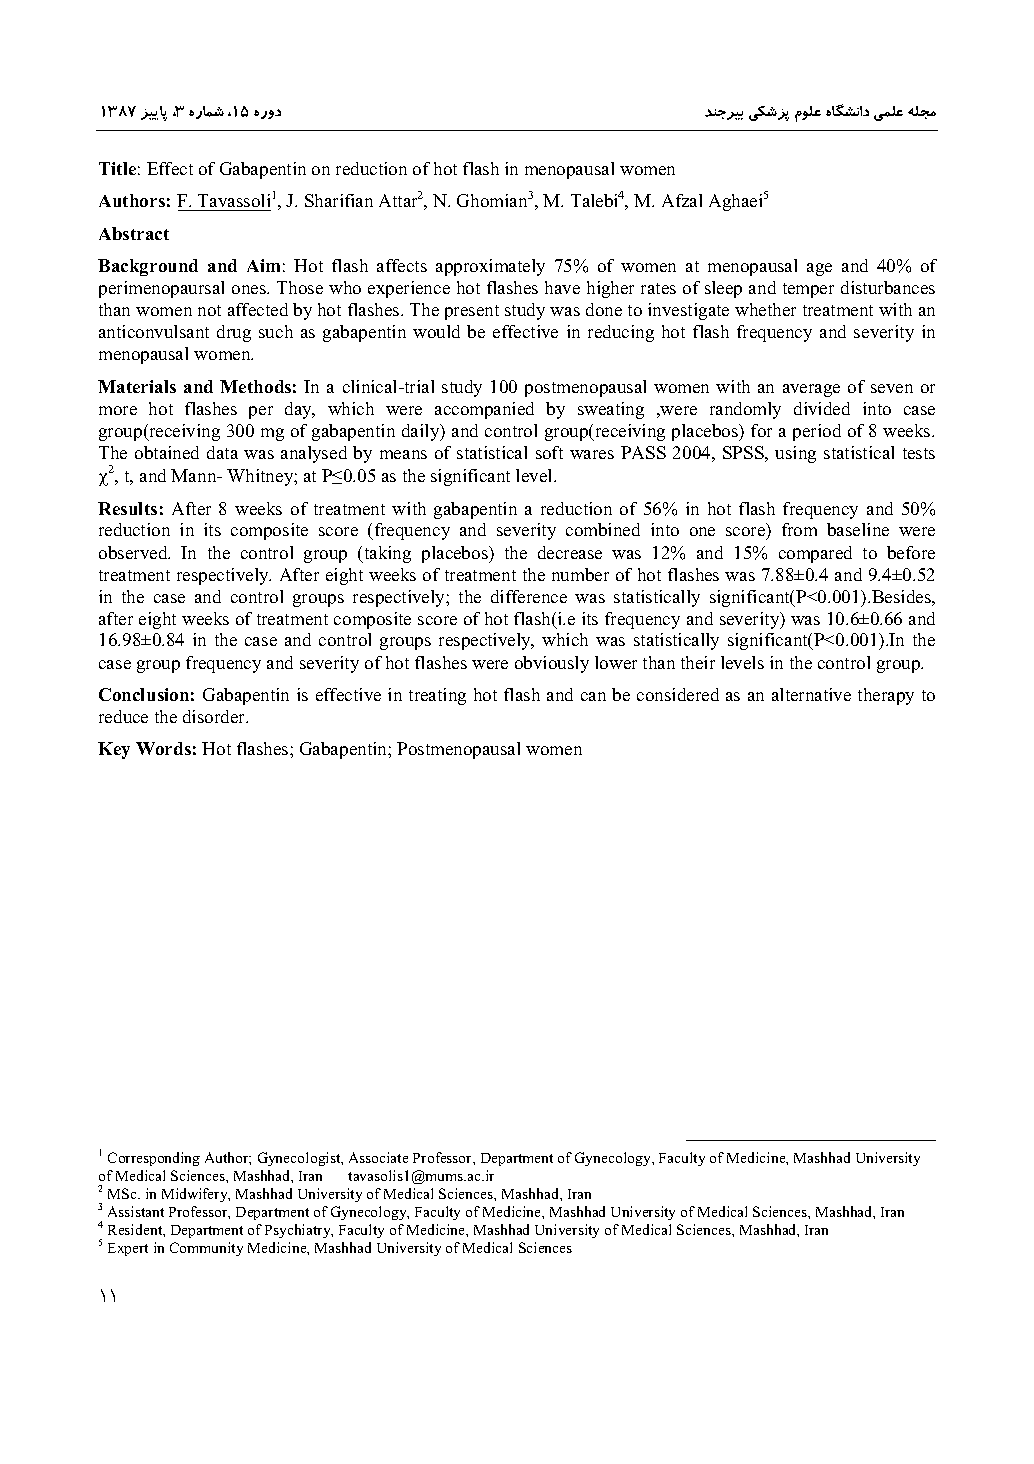 This page has height=1464, width=1034. Describe the element at coordinates (263, 265) in the page. I see `Aim` at that location.
